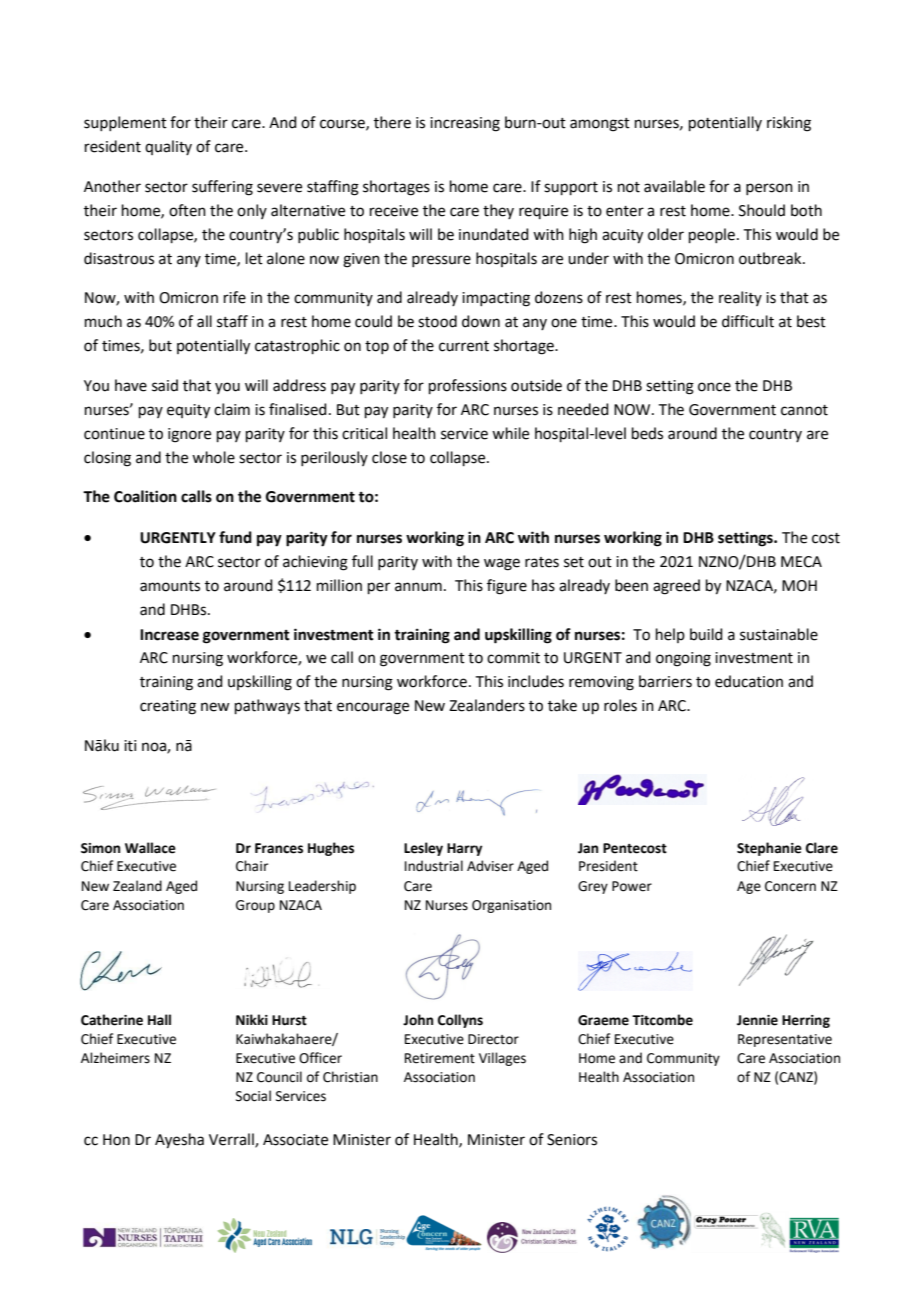 The image size is (924, 1308). What do you see at coordinates (647, 433) in the screenshot?
I see `beds` at bounding box center [647, 433].
